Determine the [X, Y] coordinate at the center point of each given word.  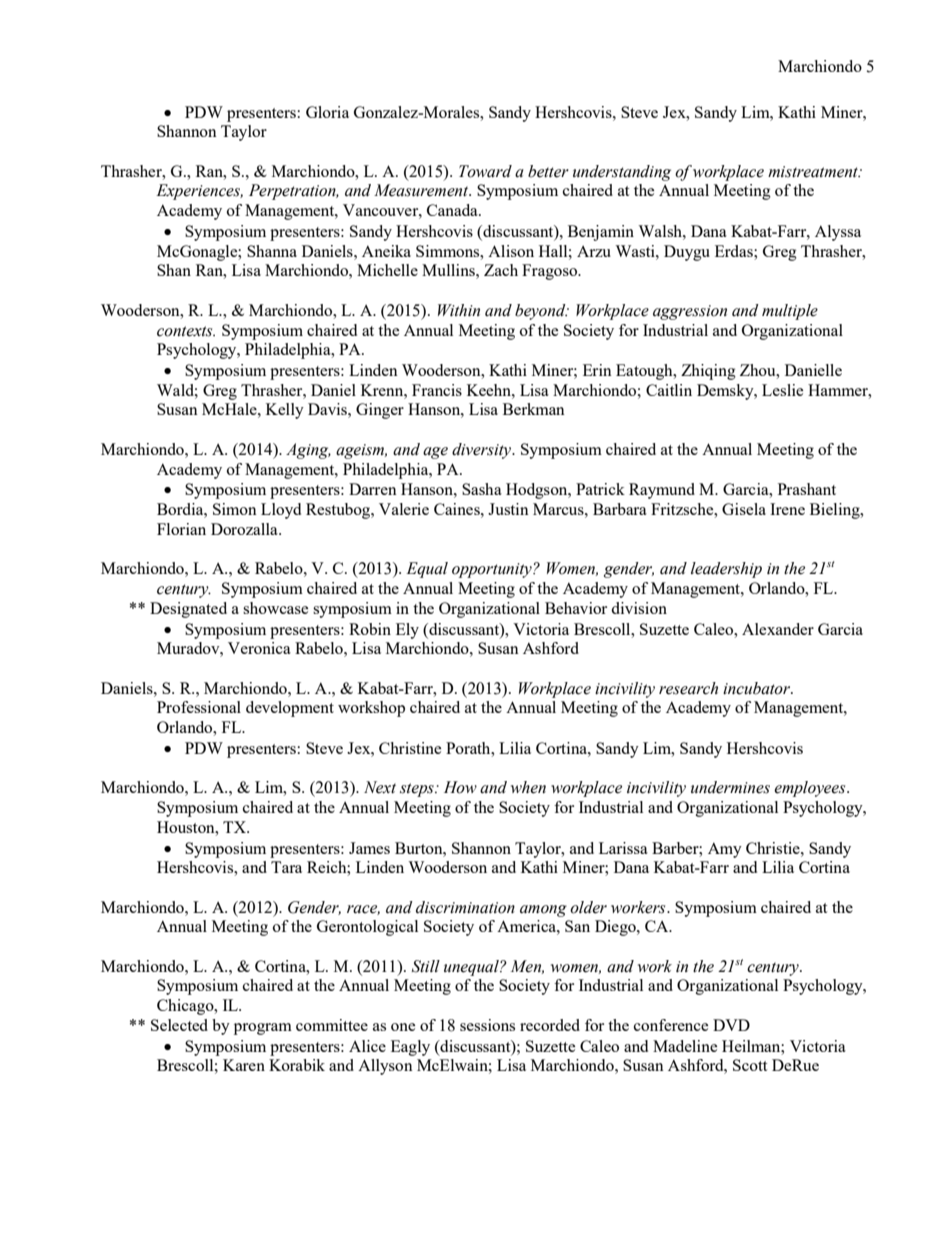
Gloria [327, 112]
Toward [485, 171]
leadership [726, 570]
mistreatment [814, 172]
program [263, 1029]
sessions [487, 1025]
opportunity [493, 570]
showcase [275, 608]
